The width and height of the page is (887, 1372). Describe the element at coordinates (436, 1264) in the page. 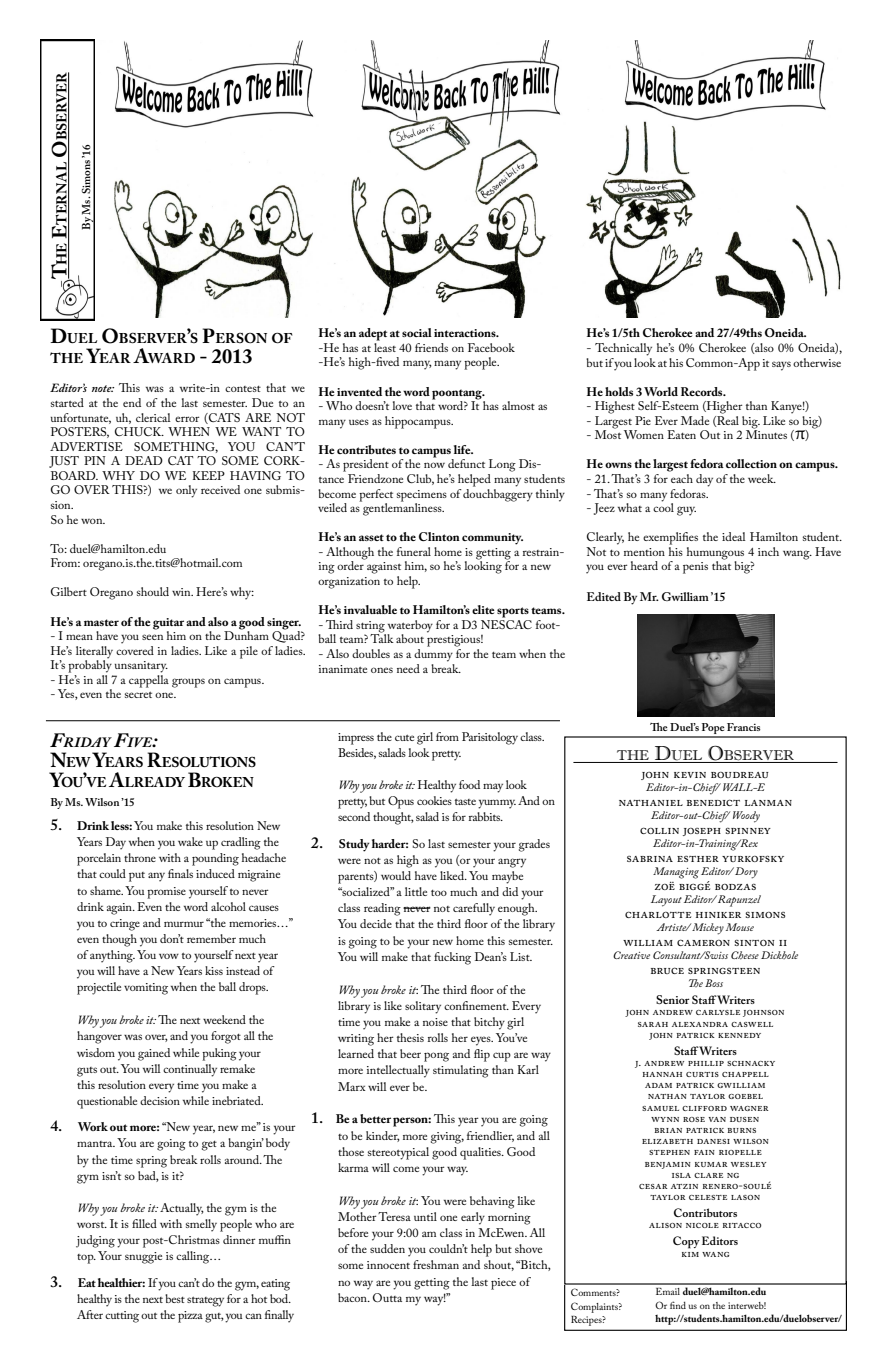

I see `freshman` at that location.
